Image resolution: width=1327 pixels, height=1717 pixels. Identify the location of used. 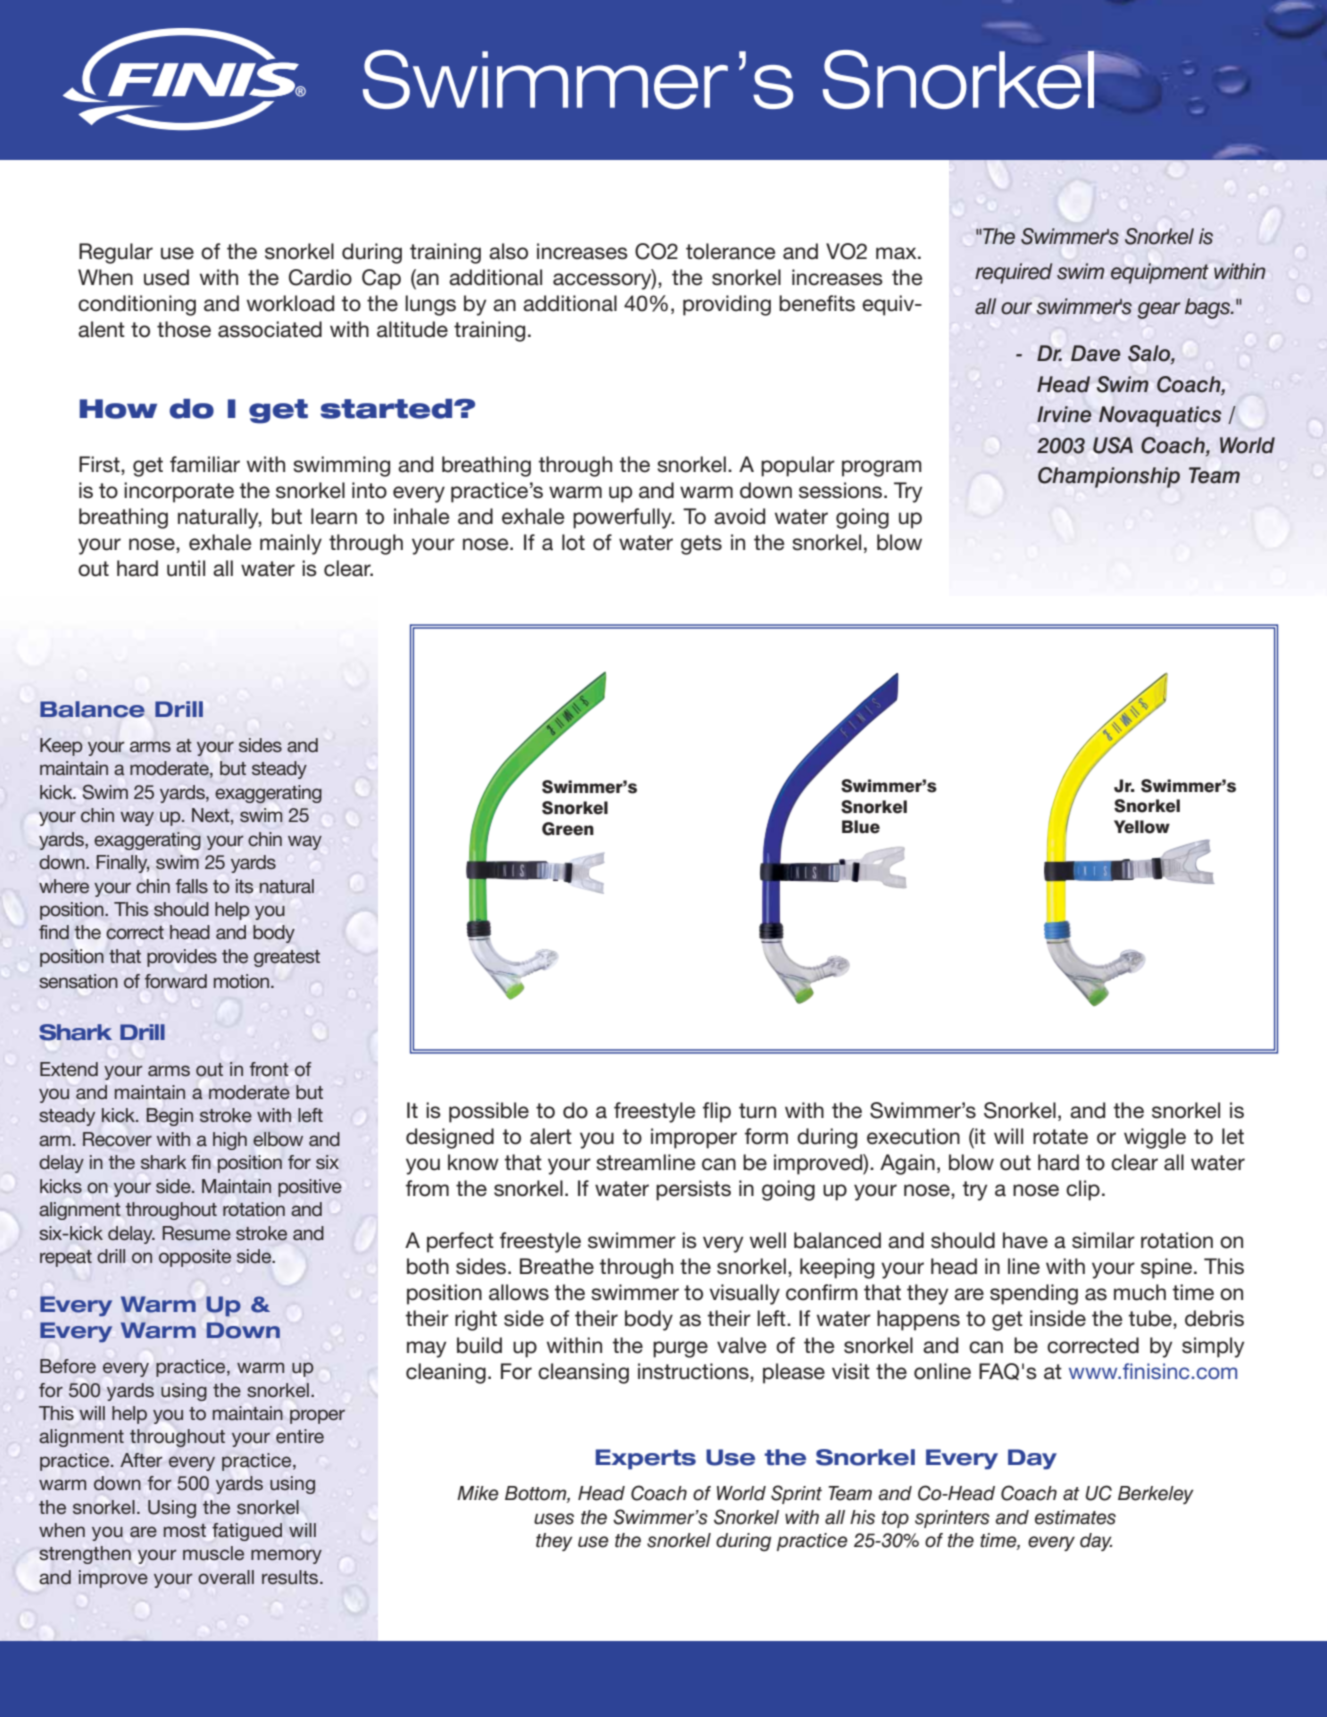
(166, 277).
